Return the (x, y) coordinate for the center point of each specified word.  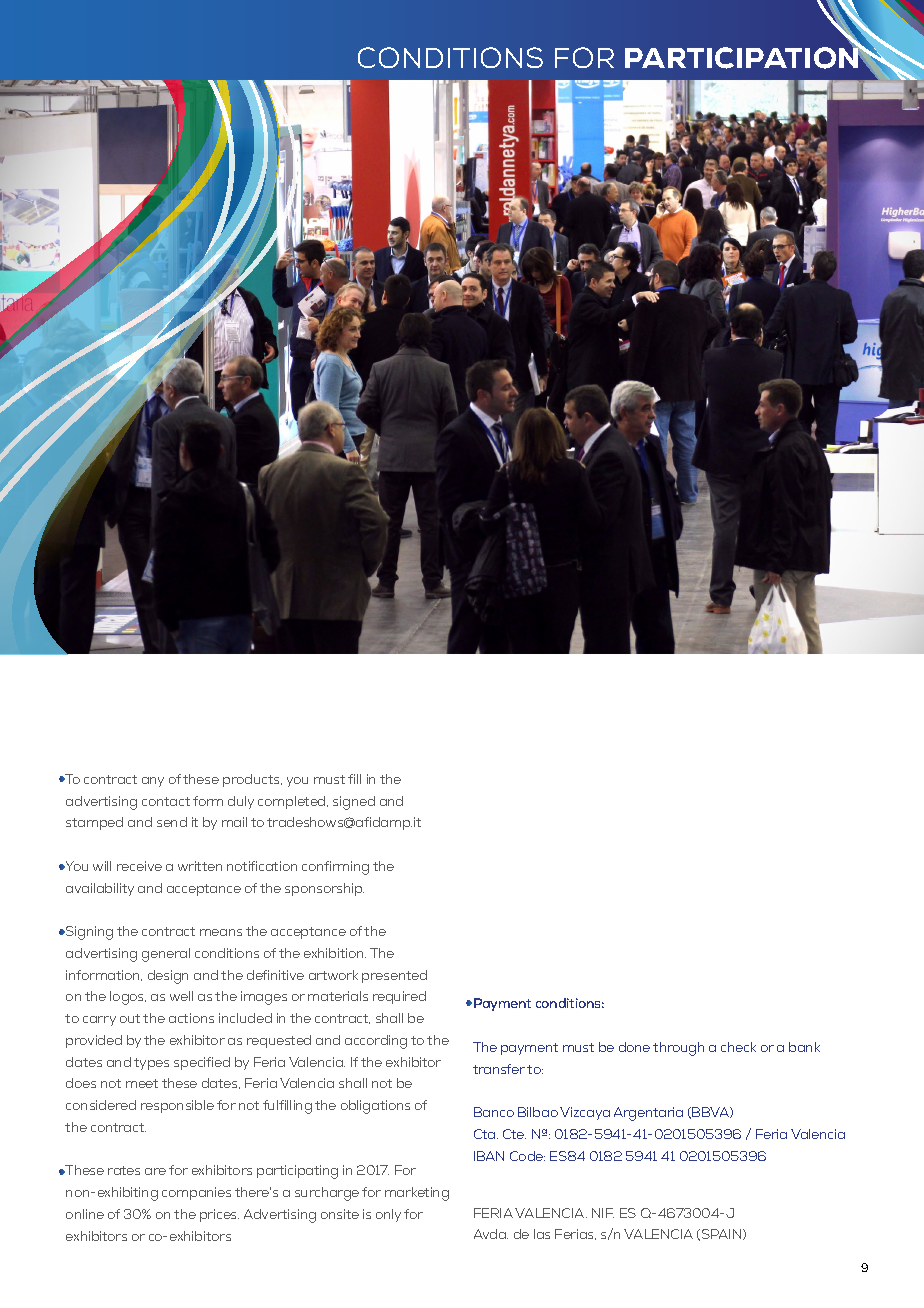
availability (100, 889)
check (738, 1047)
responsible (177, 1106)
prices (219, 1215)
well (181, 996)
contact (166, 801)
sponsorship (324, 889)
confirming (335, 868)
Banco (494, 1112)
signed (354, 803)
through (678, 1049)
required (399, 997)
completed (293, 802)
